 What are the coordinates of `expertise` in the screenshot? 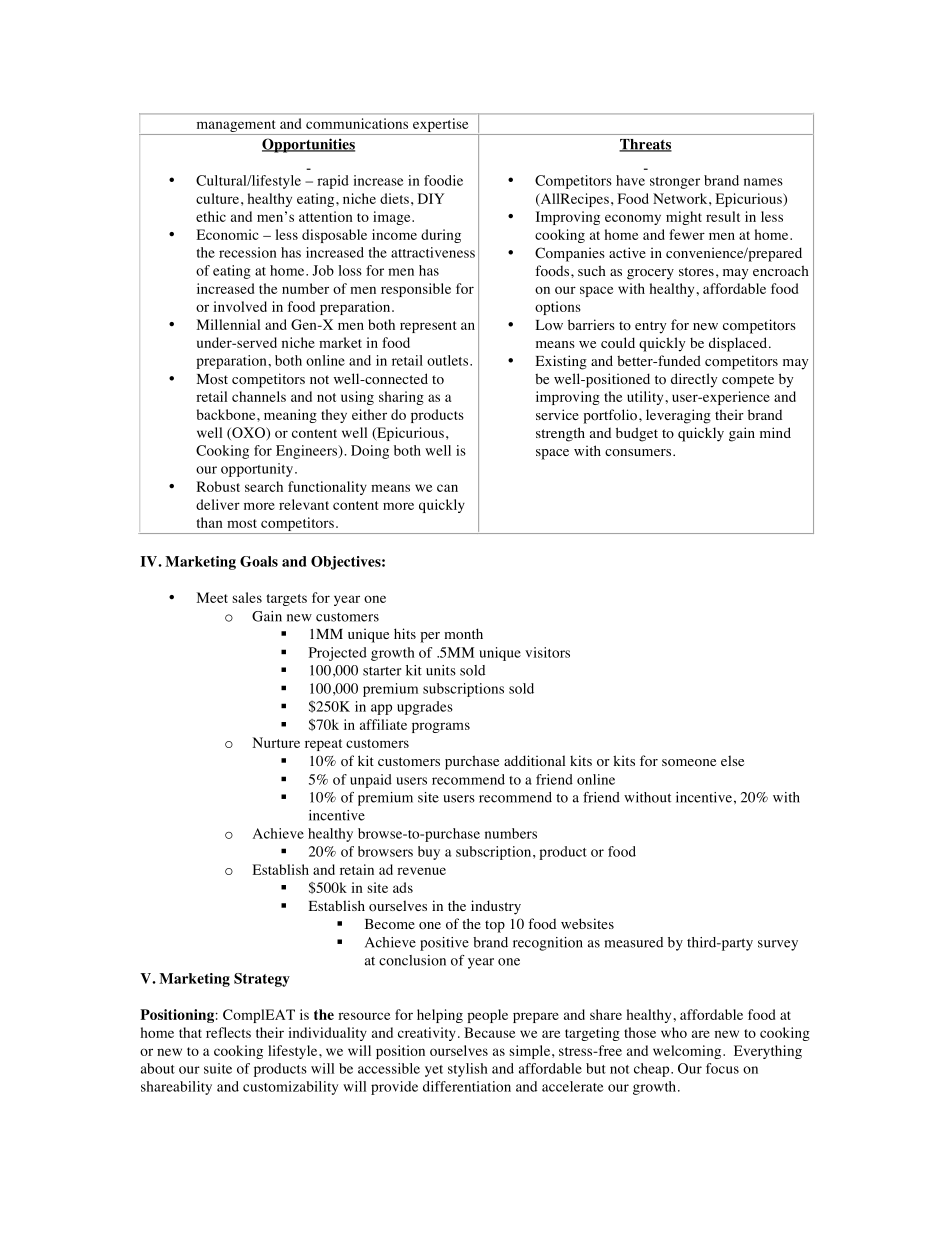 It's located at (440, 125).
